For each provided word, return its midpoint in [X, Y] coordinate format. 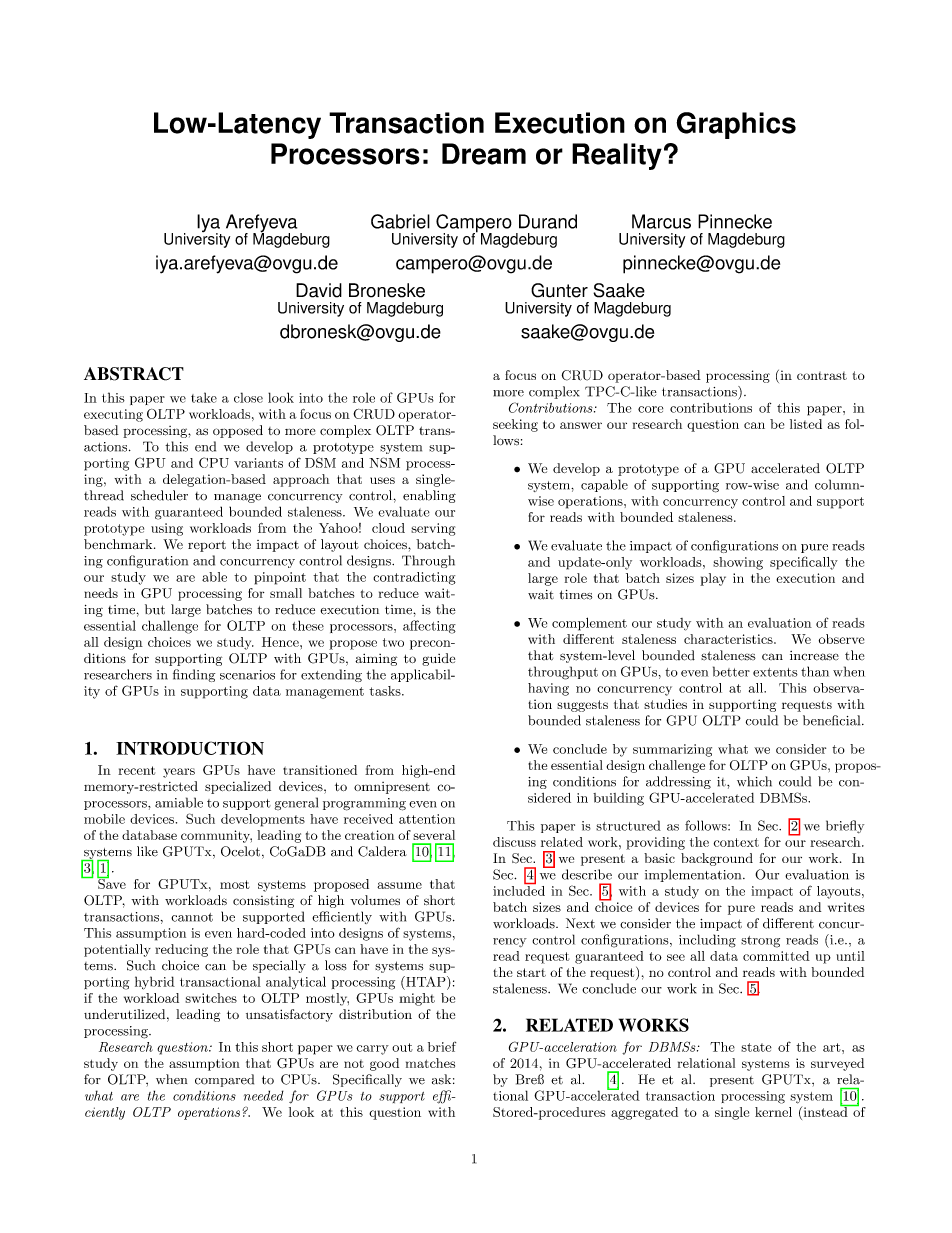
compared [224, 1080]
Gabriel [400, 221]
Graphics [736, 125]
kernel [773, 1112]
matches [430, 1063]
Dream [484, 154]
